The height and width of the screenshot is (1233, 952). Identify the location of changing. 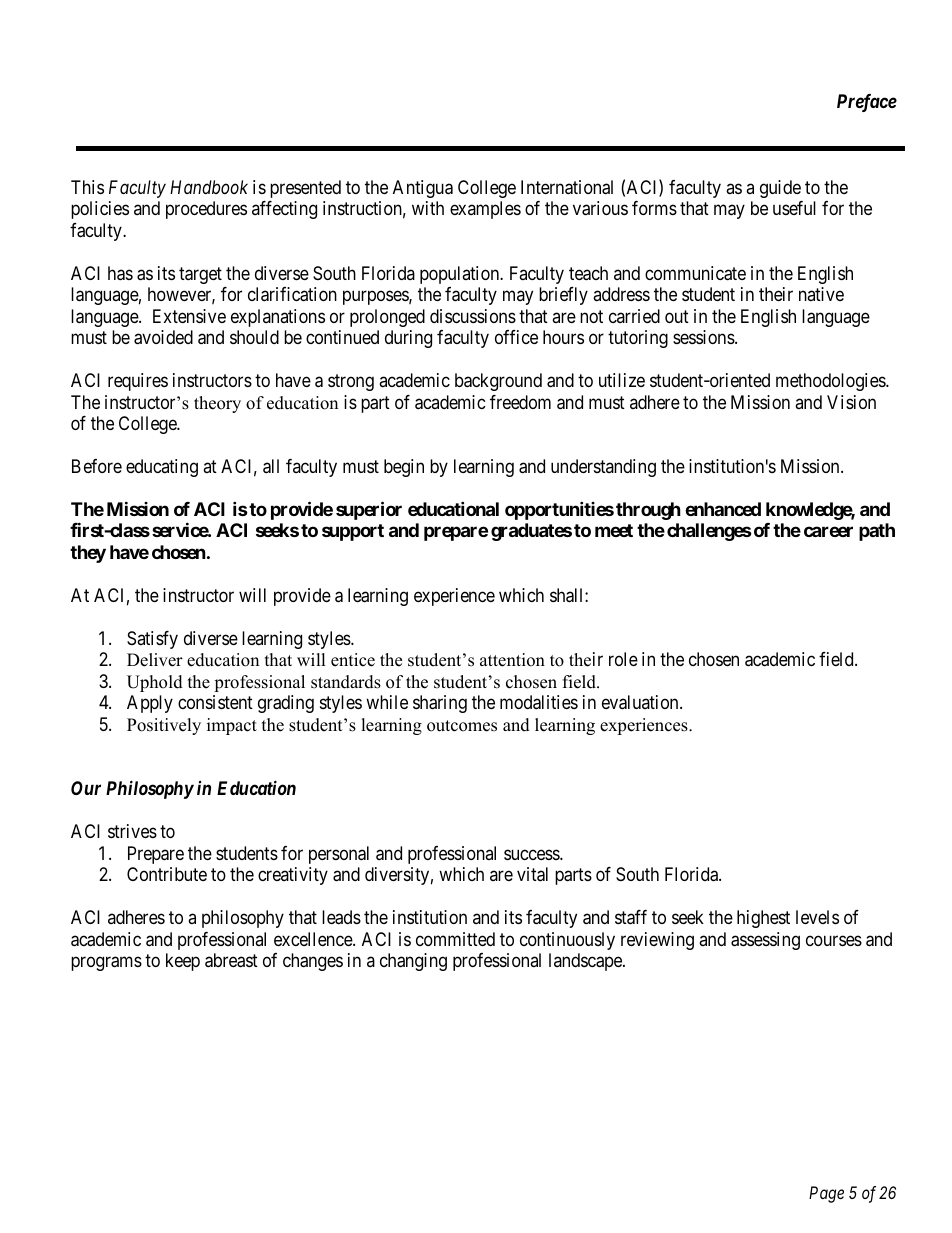
(413, 962).
